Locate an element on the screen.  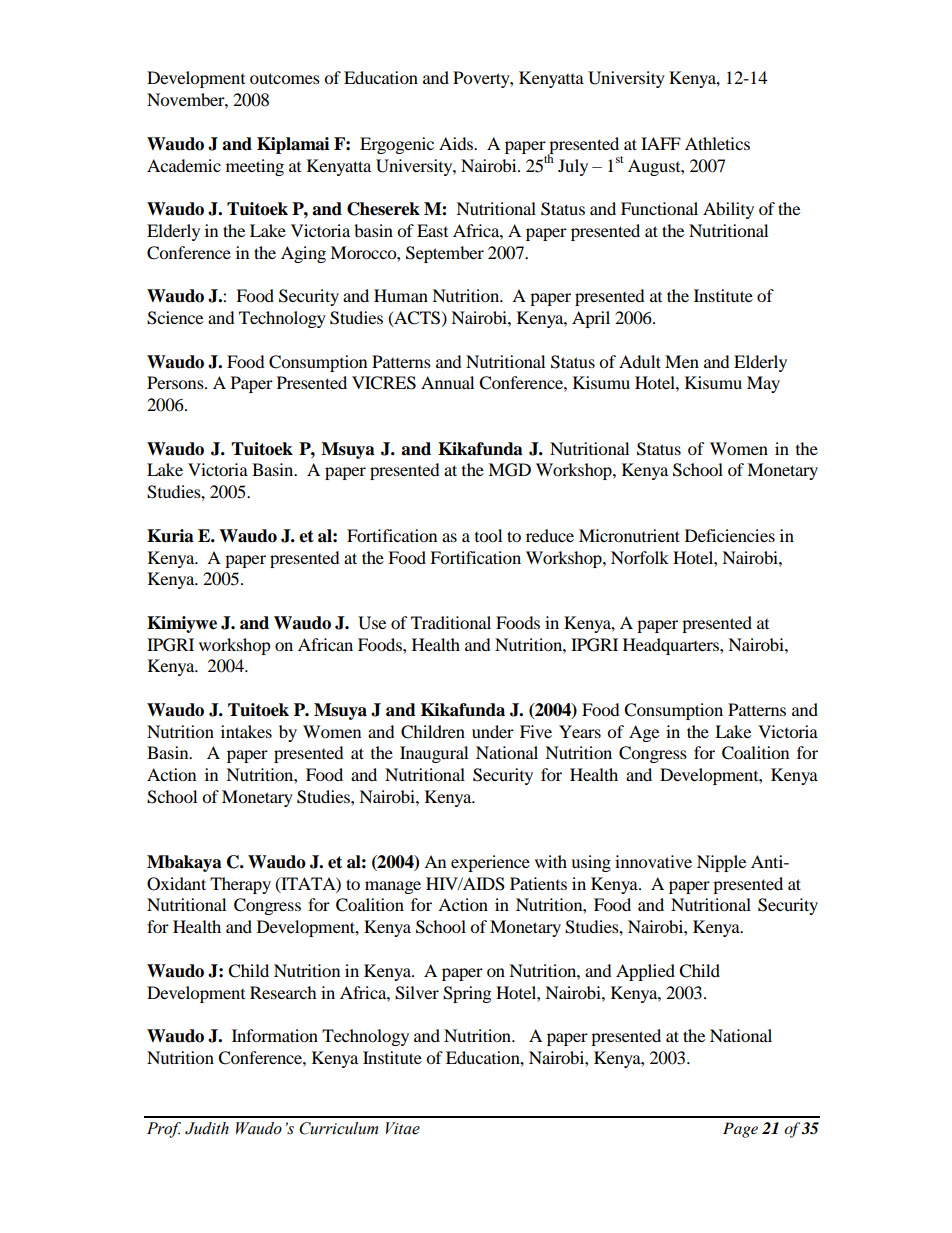
Headquarters is located at coordinates (672, 646).
